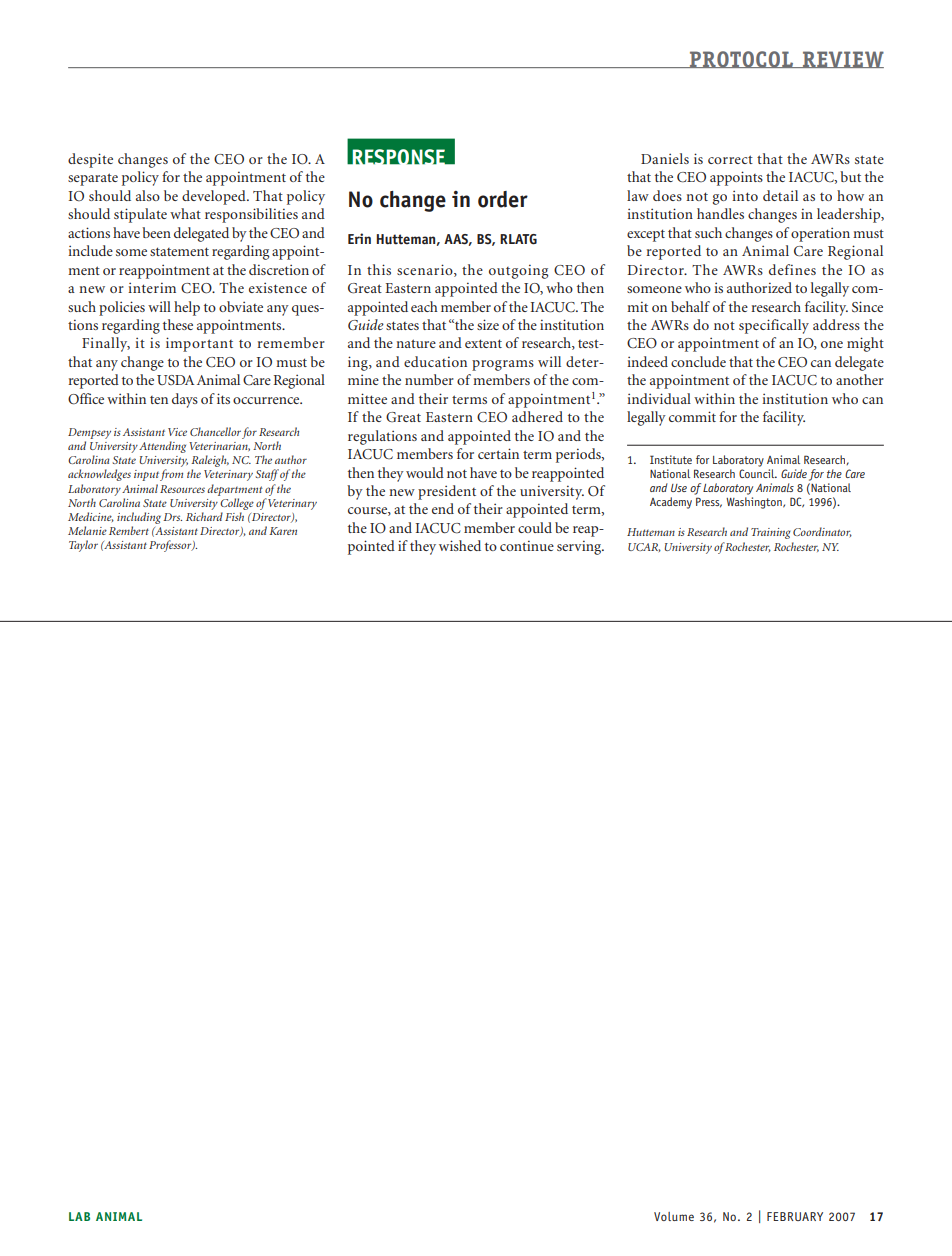 This screenshot has width=952, height=1256. What do you see at coordinates (795, 1216) in the screenshot?
I see `FEBRUARY` at bounding box center [795, 1216].
